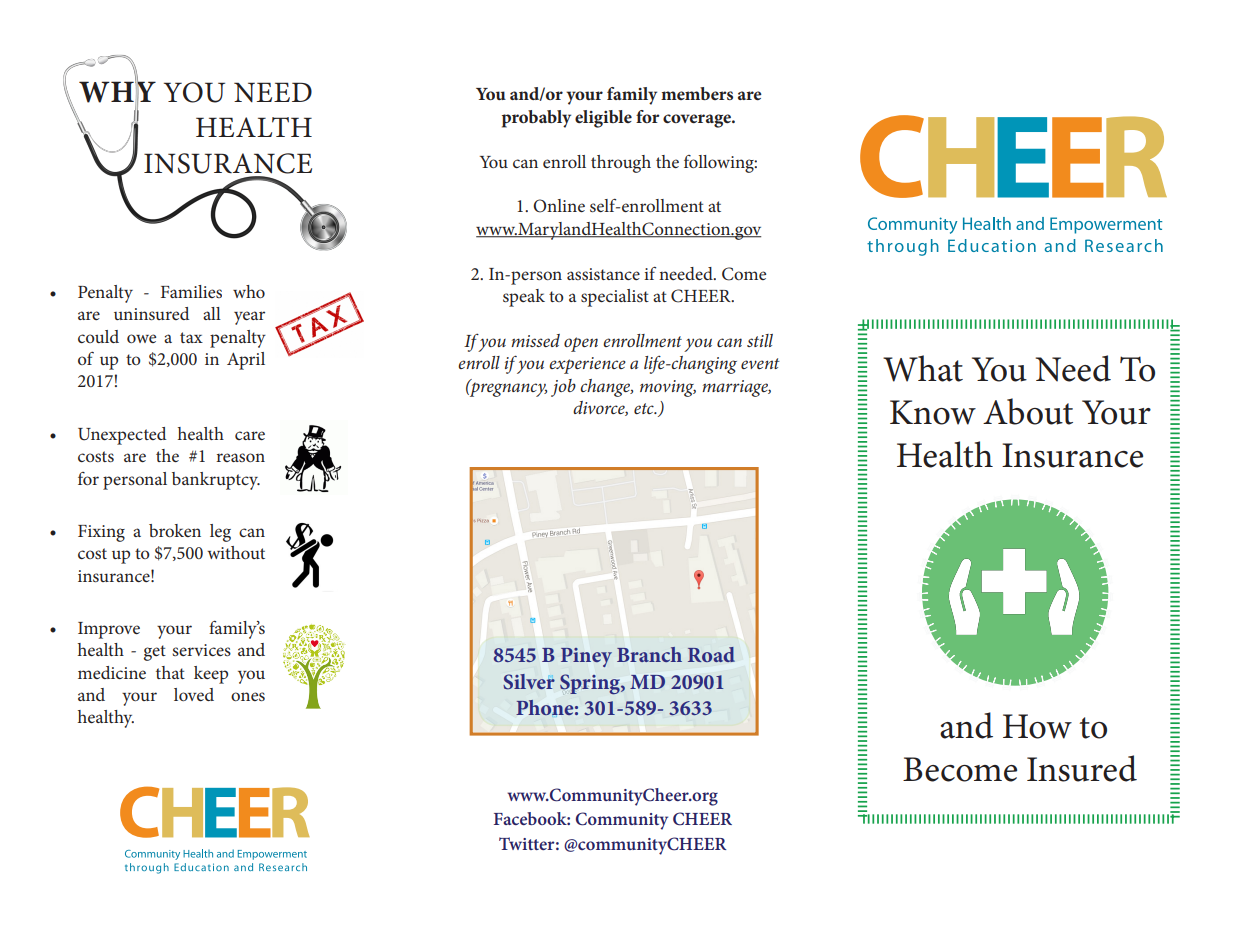  I want to click on loved, so click(194, 694).
